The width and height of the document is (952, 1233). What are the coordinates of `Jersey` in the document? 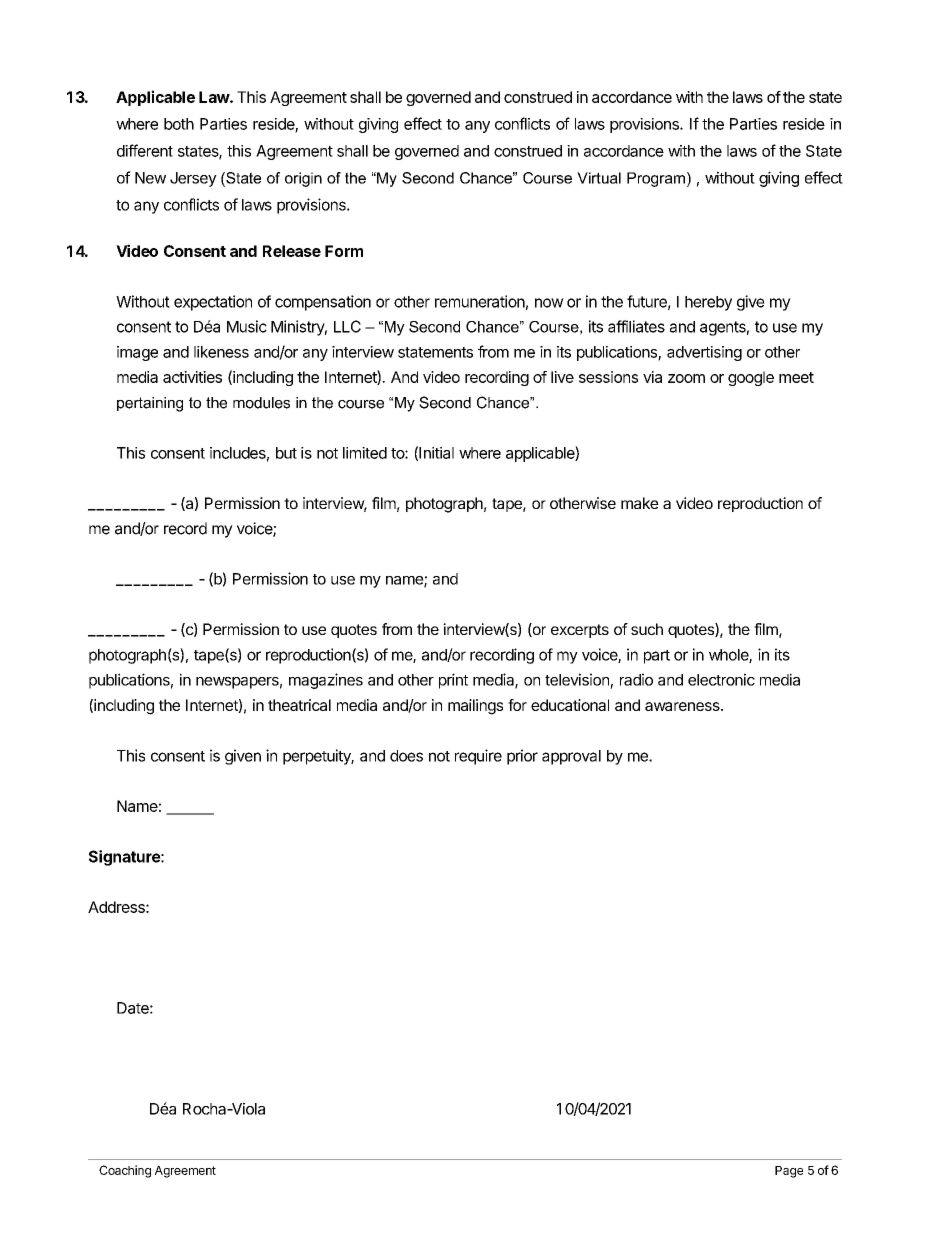 It's located at (193, 179).
